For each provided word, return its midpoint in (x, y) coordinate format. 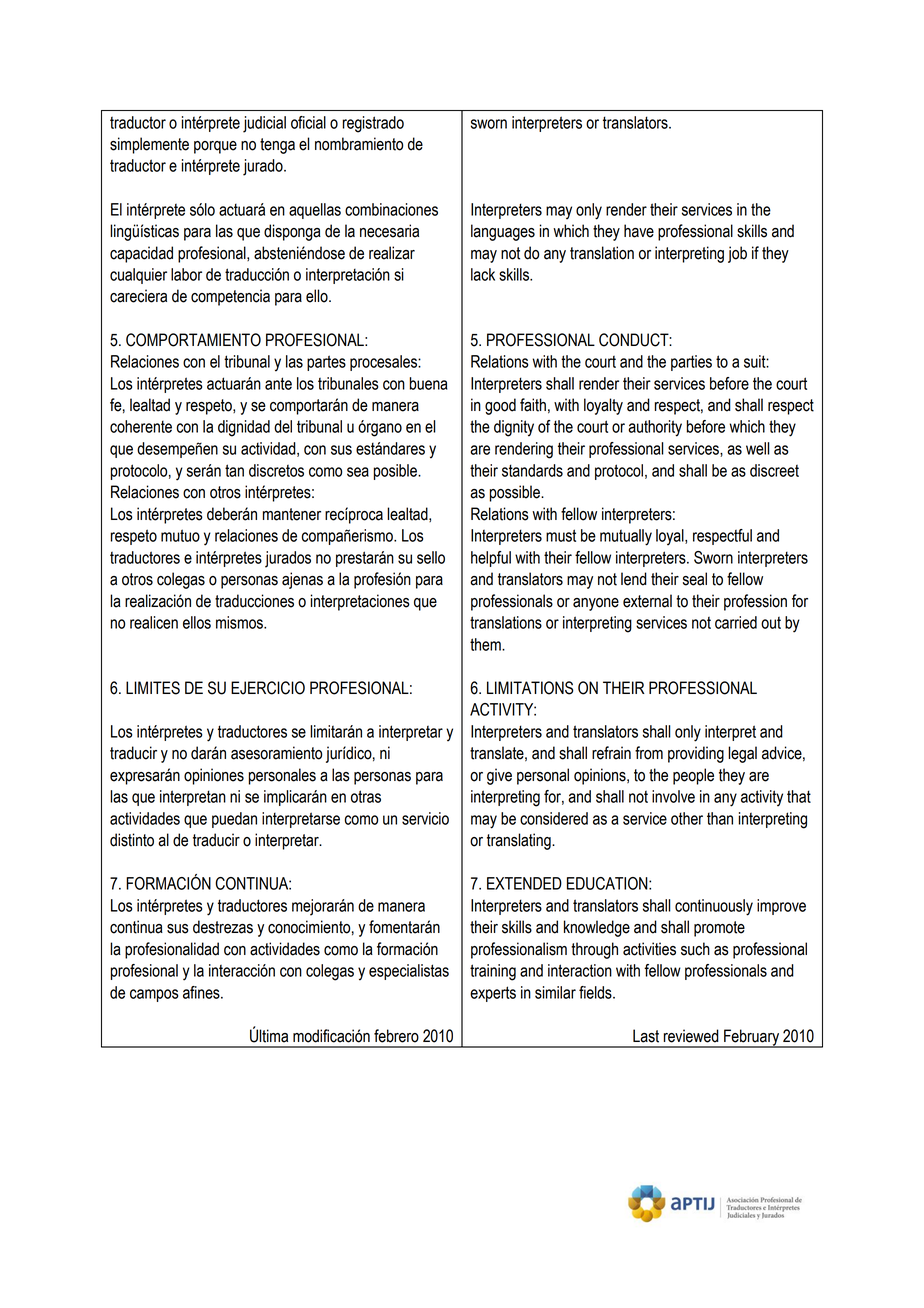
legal (742, 754)
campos (154, 995)
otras (366, 796)
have (639, 231)
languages (503, 232)
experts (493, 994)
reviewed (691, 1036)
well (758, 448)
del (283, 426)
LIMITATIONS (530, 688)
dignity (514, 428)
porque (215, 147)
